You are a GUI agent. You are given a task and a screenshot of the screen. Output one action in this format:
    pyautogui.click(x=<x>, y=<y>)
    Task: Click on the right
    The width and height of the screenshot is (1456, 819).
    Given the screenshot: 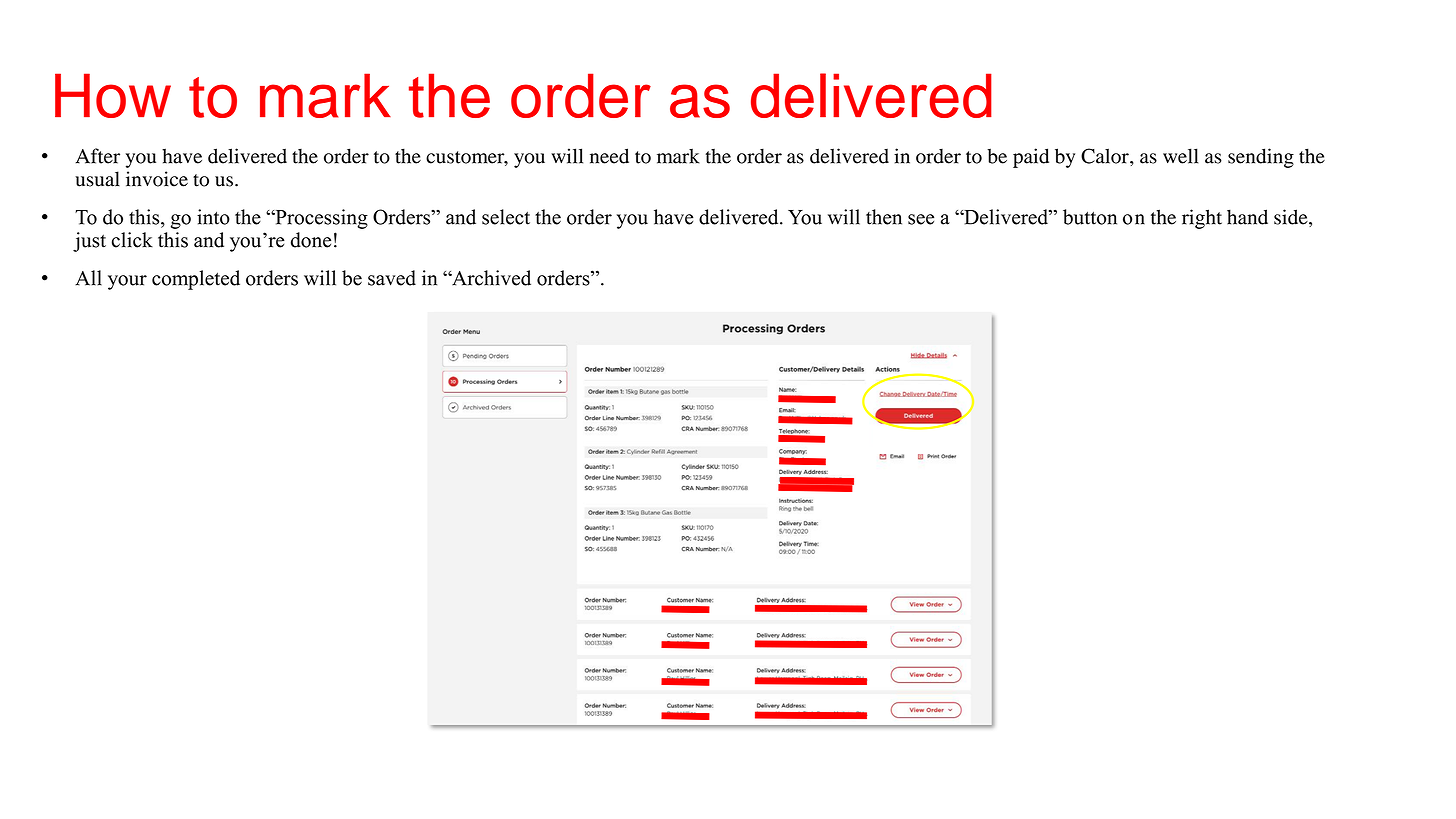 What is the action you would take?
    pyautogui.click(x=1202, y=219)
